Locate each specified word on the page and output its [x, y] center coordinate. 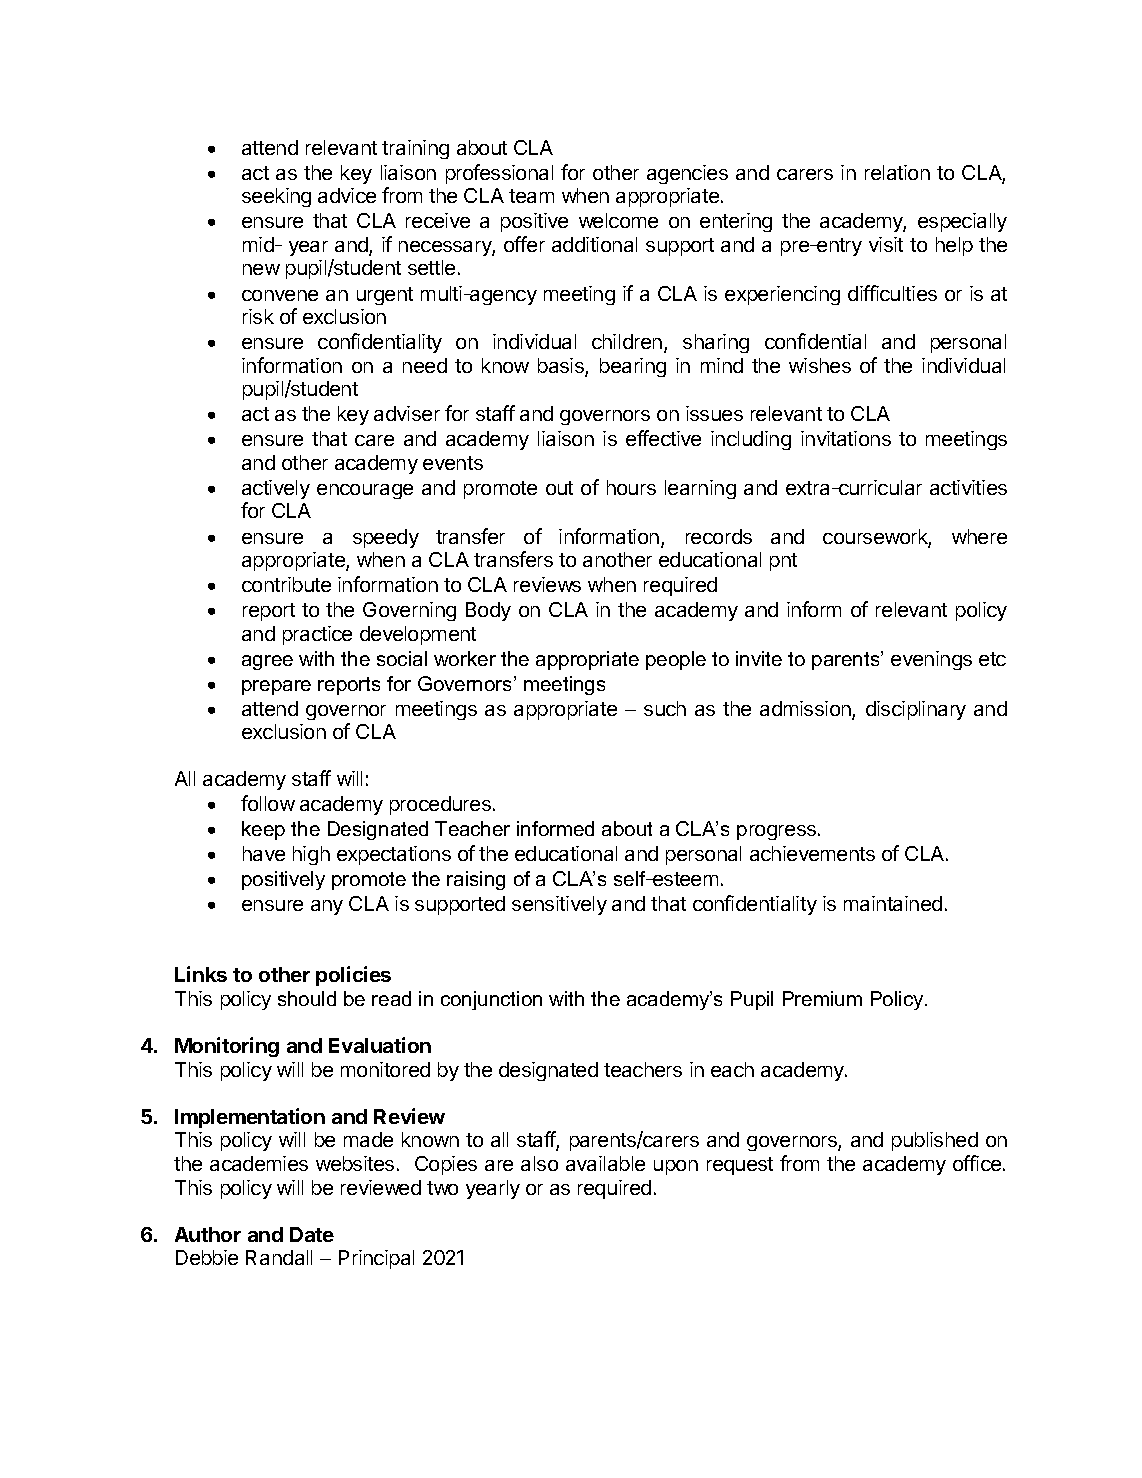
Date [312, 1234]
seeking [276, 197]
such [665, 708]
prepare [276, 687]
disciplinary [916, 710]
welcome [618, 220]
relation [897, 172]
